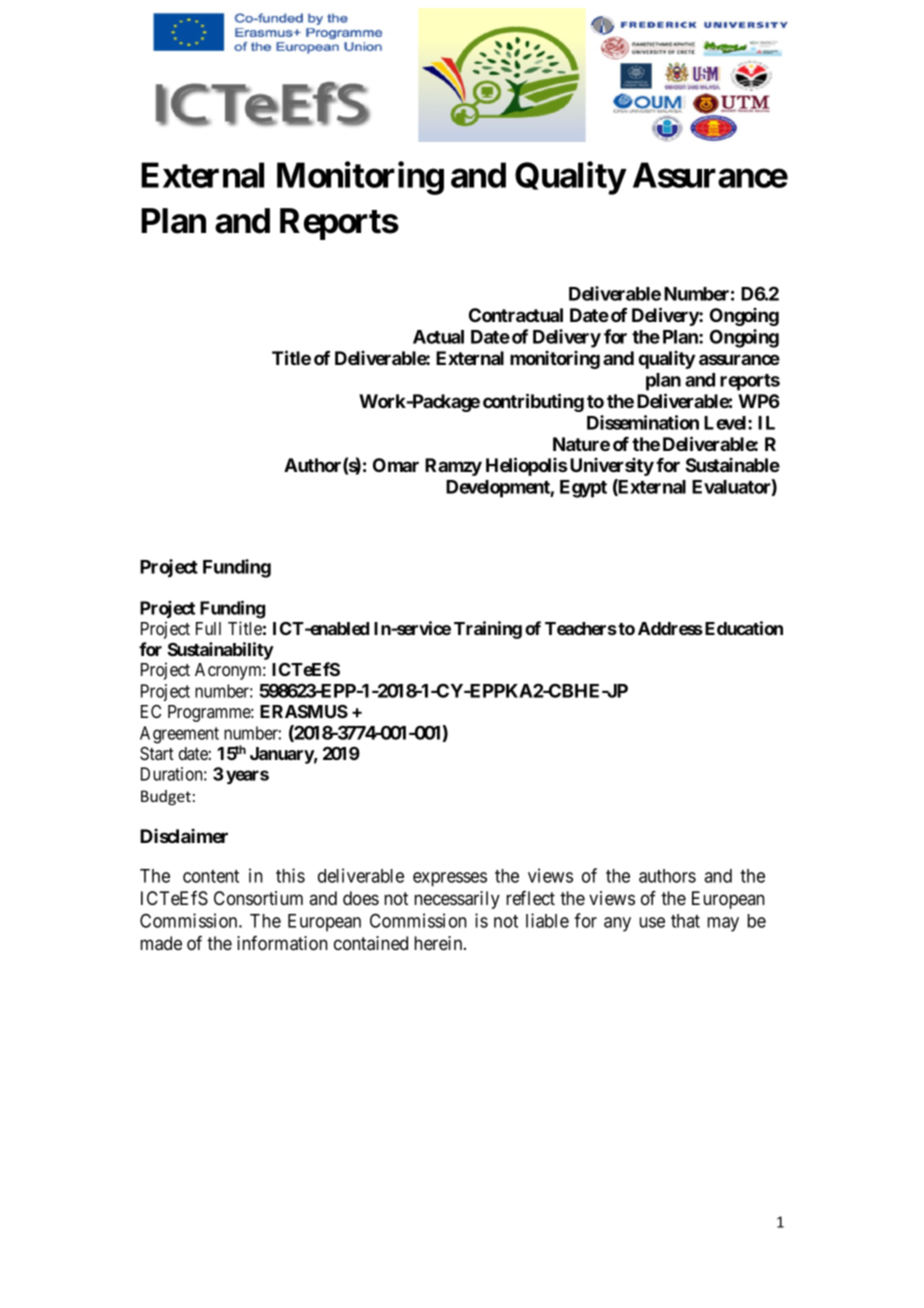 The height and width of the screenshot is (1308, 924). Describe the element at coordinates (643, 422) in the screenshot. I see `Dissemination` at that location.
